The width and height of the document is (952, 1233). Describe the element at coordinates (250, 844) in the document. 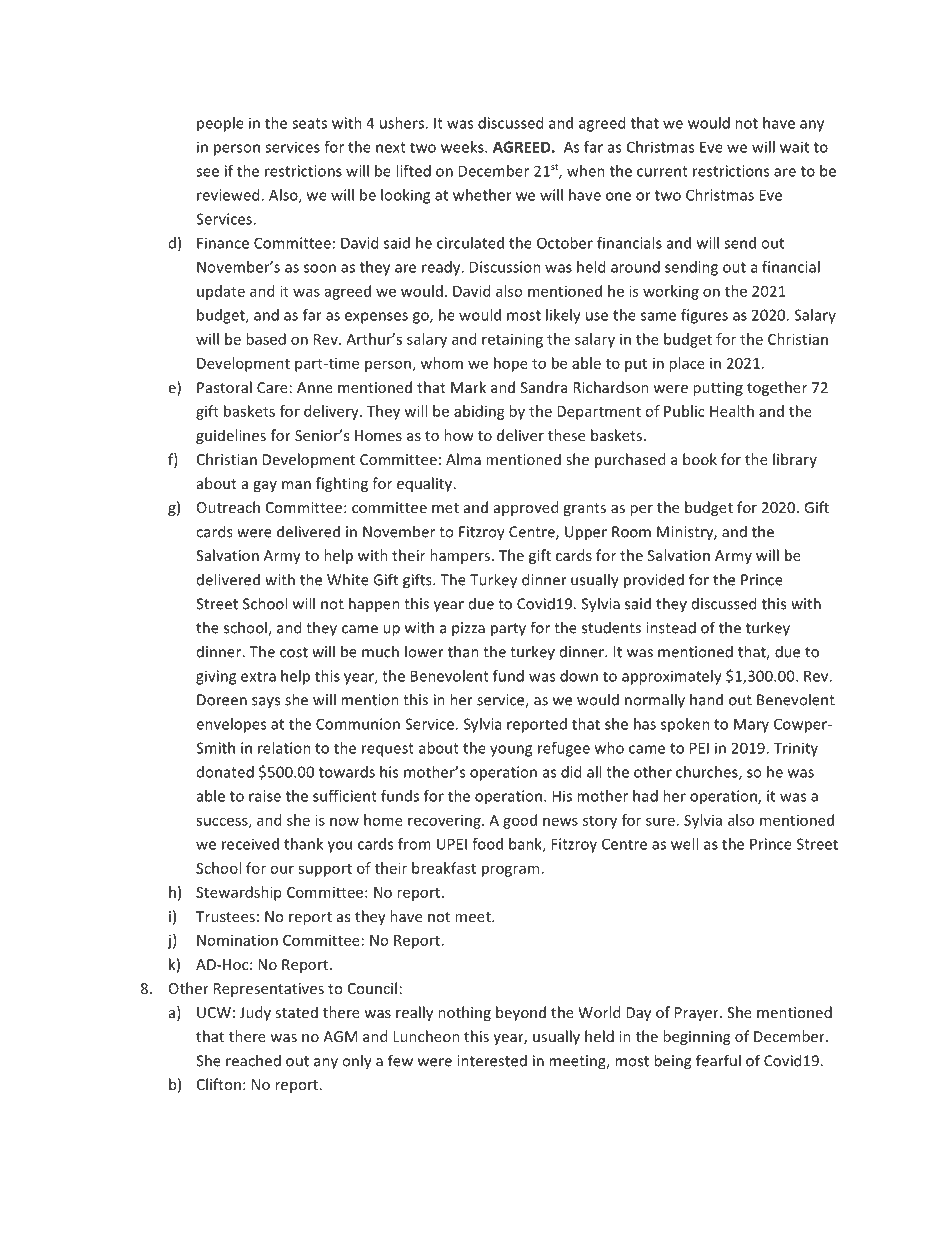

I see `received` at that location.
